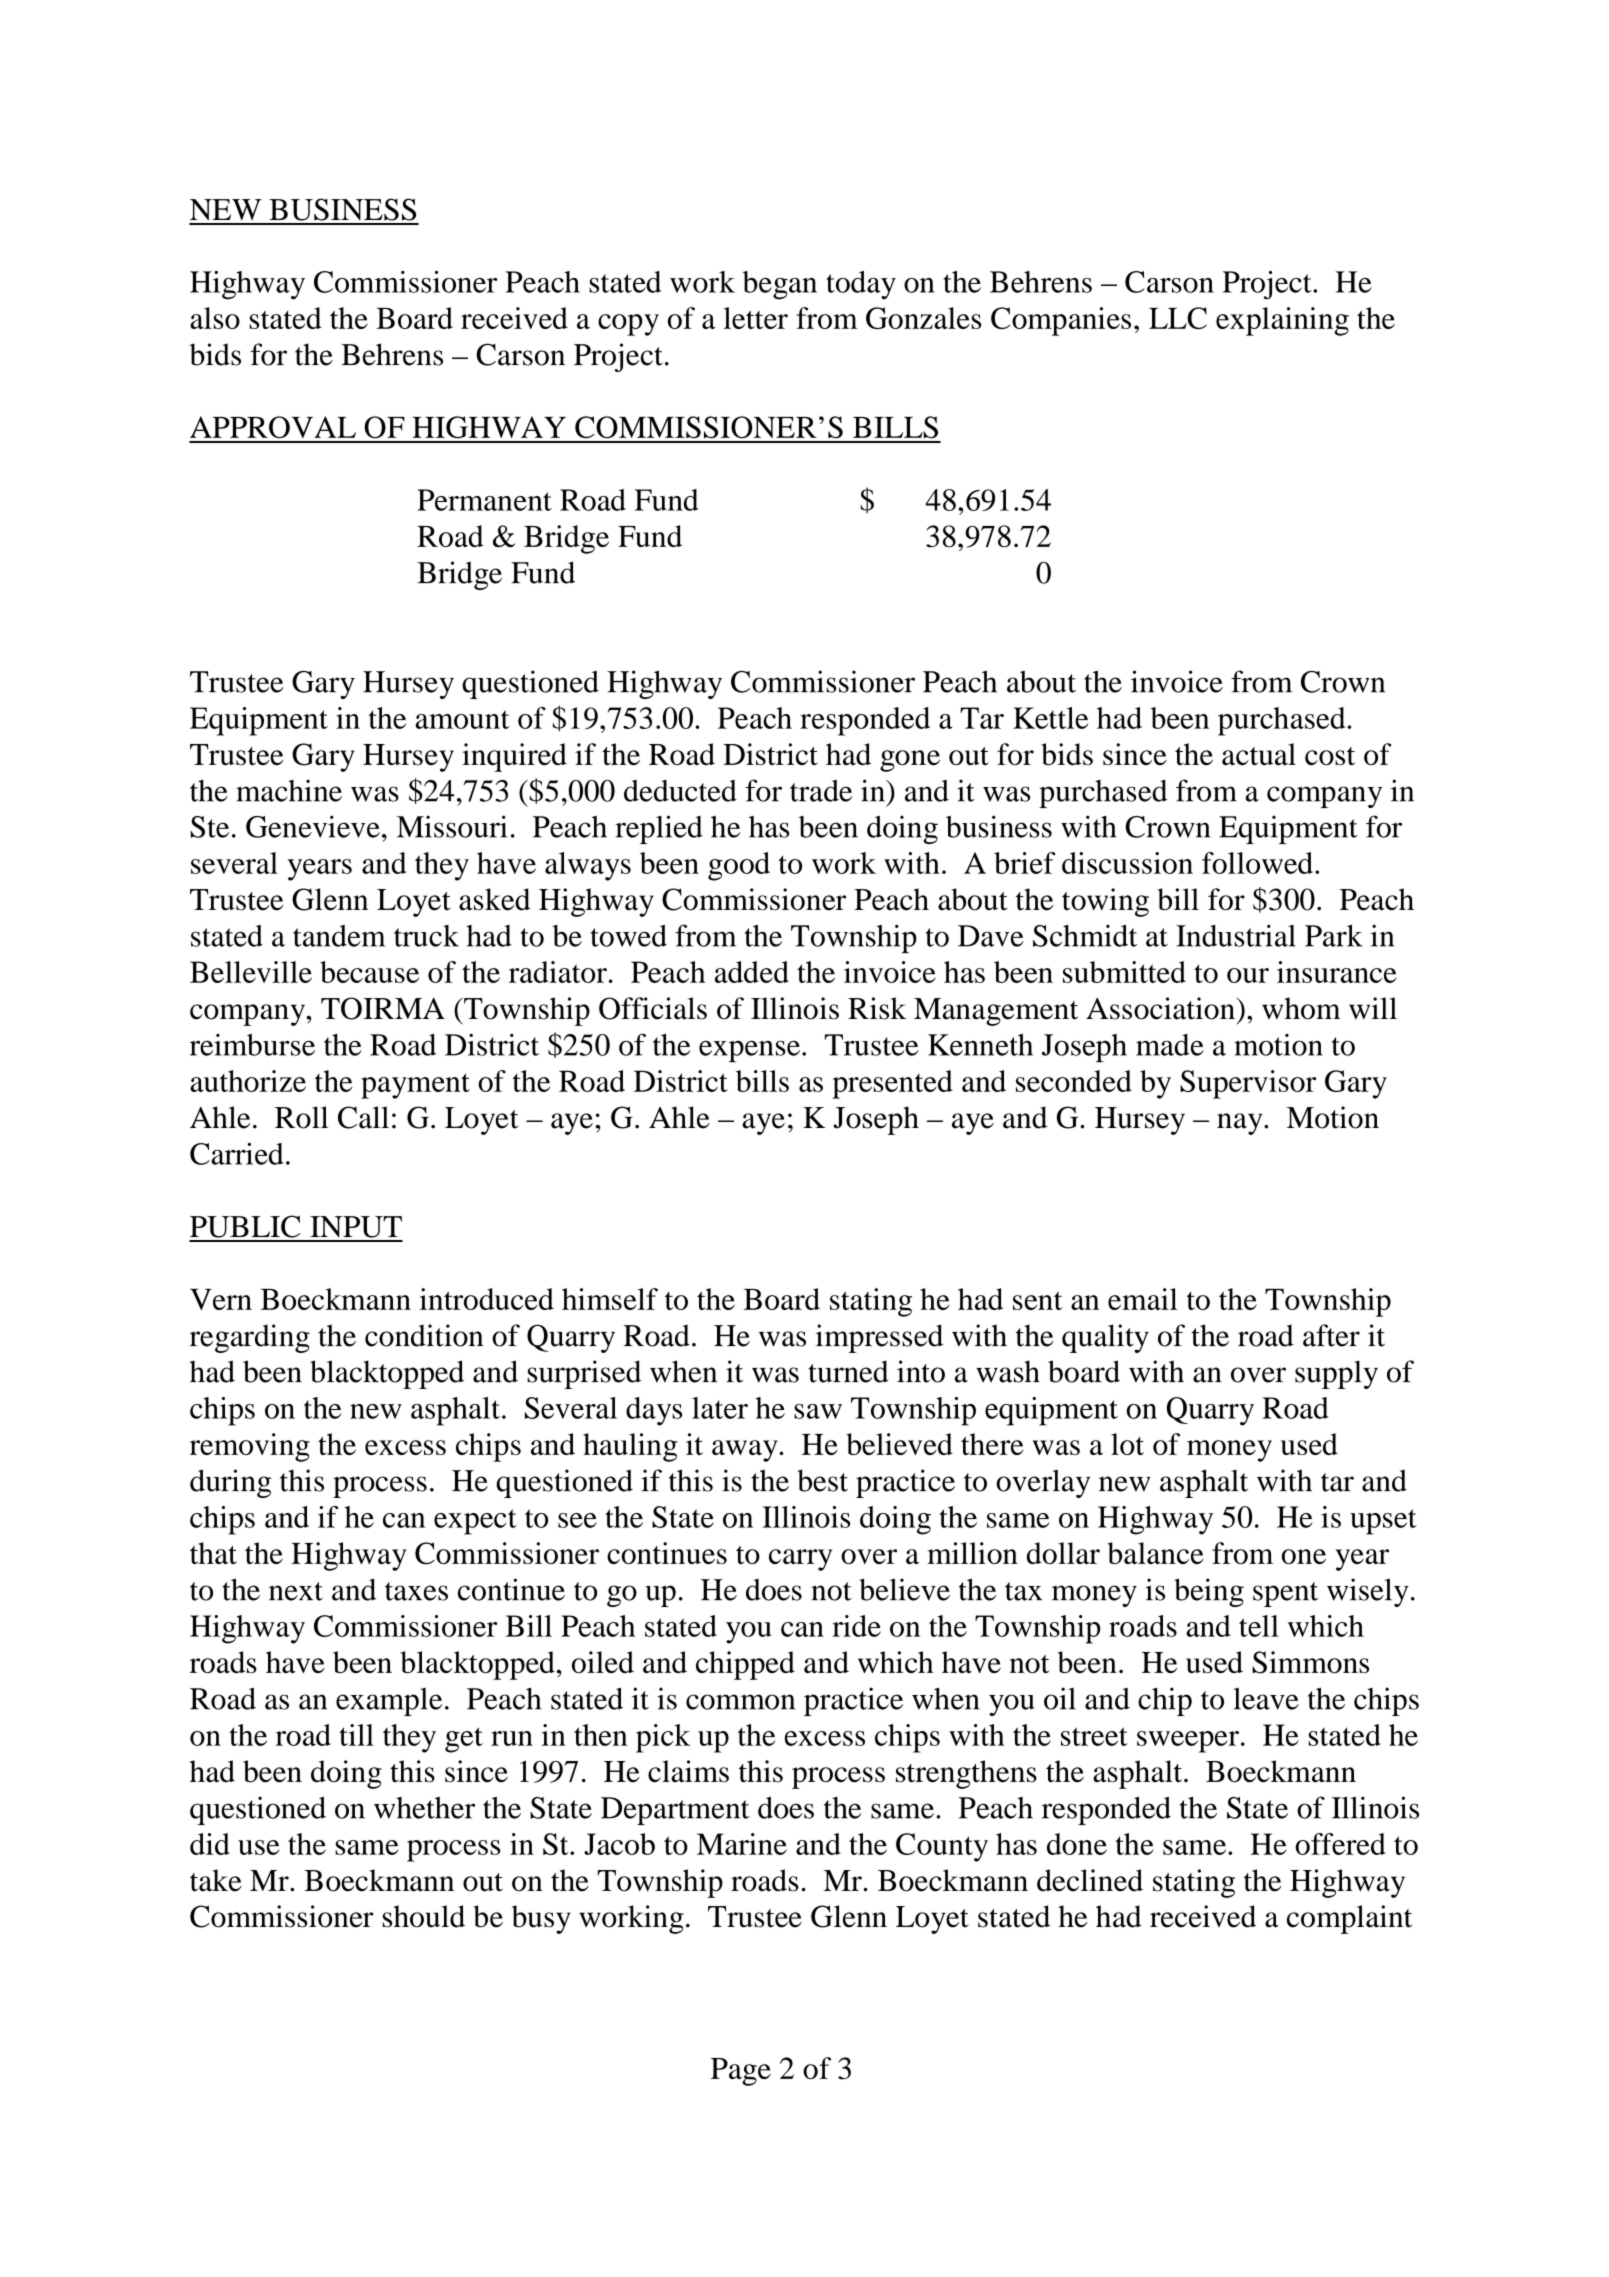 The height and width of the screenshot is (2277, 1609). Describe the element at coordinates (821, 791) in the screenshot. I see `trade` at that location.
